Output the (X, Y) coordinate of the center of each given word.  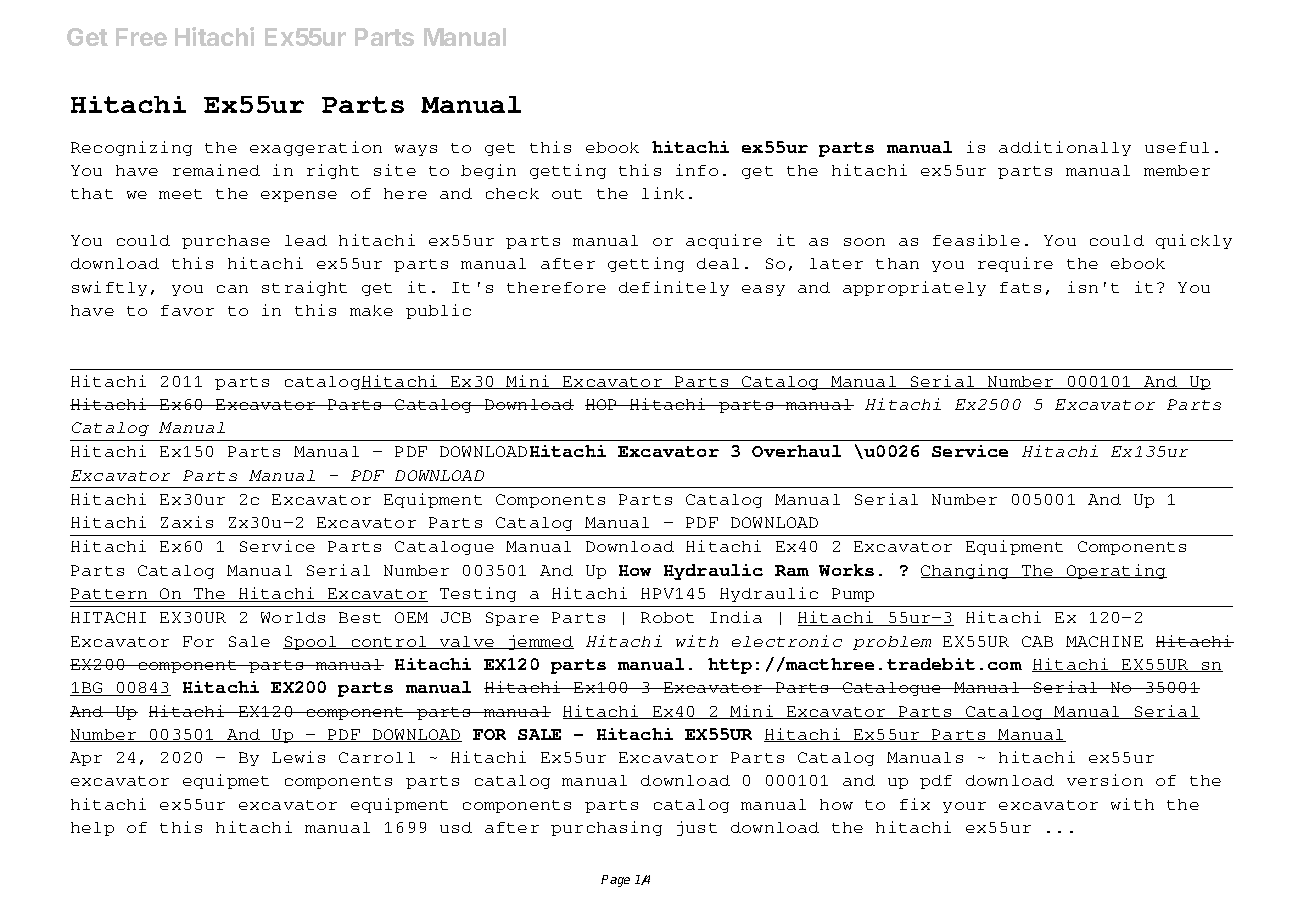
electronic (787, 641)
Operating (1116, 571)
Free (141, 37)
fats (1020, 287)
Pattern (110, 595)
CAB (1037, 641)
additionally (1065, 148)
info (697, 170)
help (92, 829)
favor (187, 310)
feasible (976, 240)
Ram (792, 570)
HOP (602, 404)
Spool (311, 643)
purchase (226, 242)
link (663, 193)
